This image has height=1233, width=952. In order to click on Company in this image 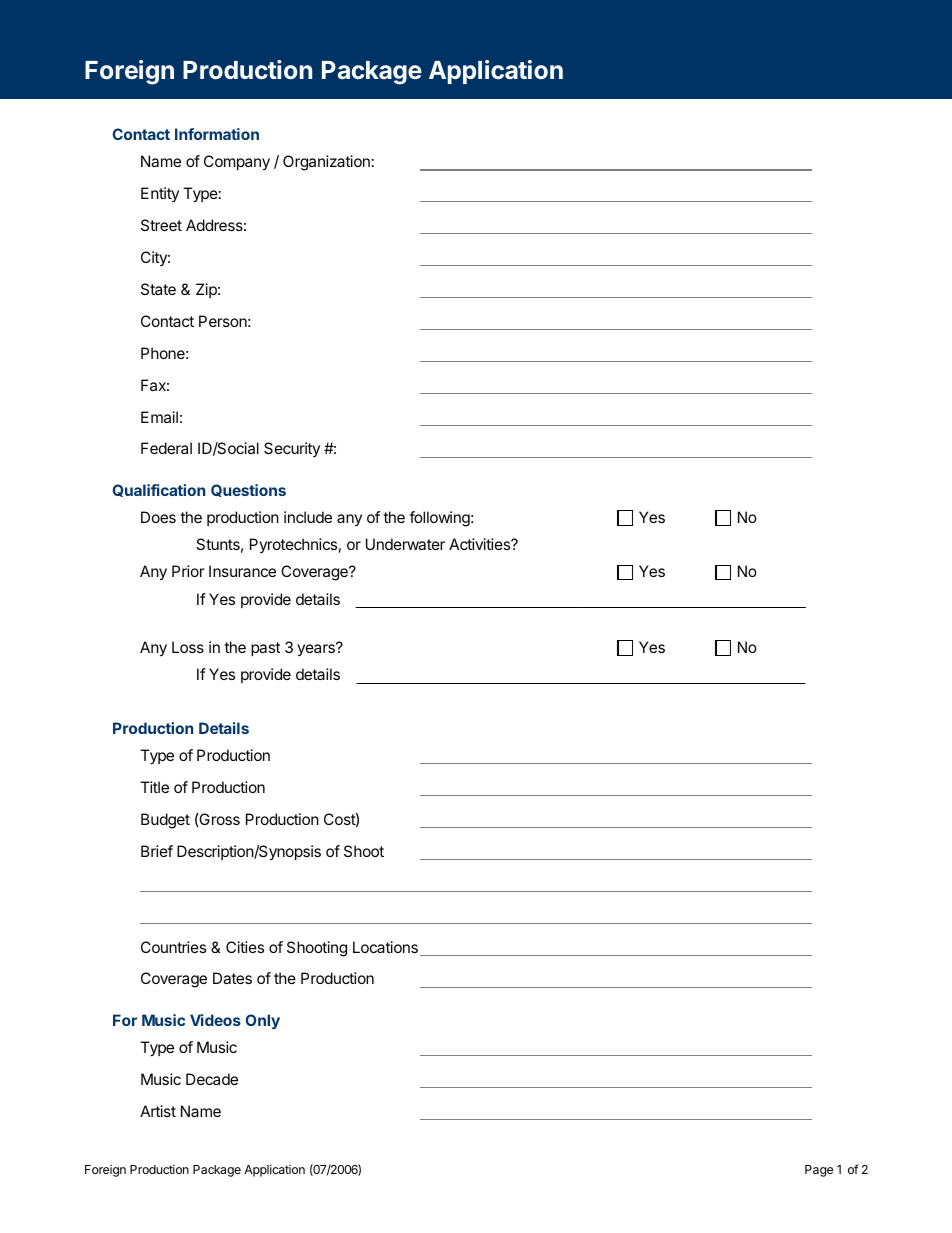, I will do `click(237, 163)`.
